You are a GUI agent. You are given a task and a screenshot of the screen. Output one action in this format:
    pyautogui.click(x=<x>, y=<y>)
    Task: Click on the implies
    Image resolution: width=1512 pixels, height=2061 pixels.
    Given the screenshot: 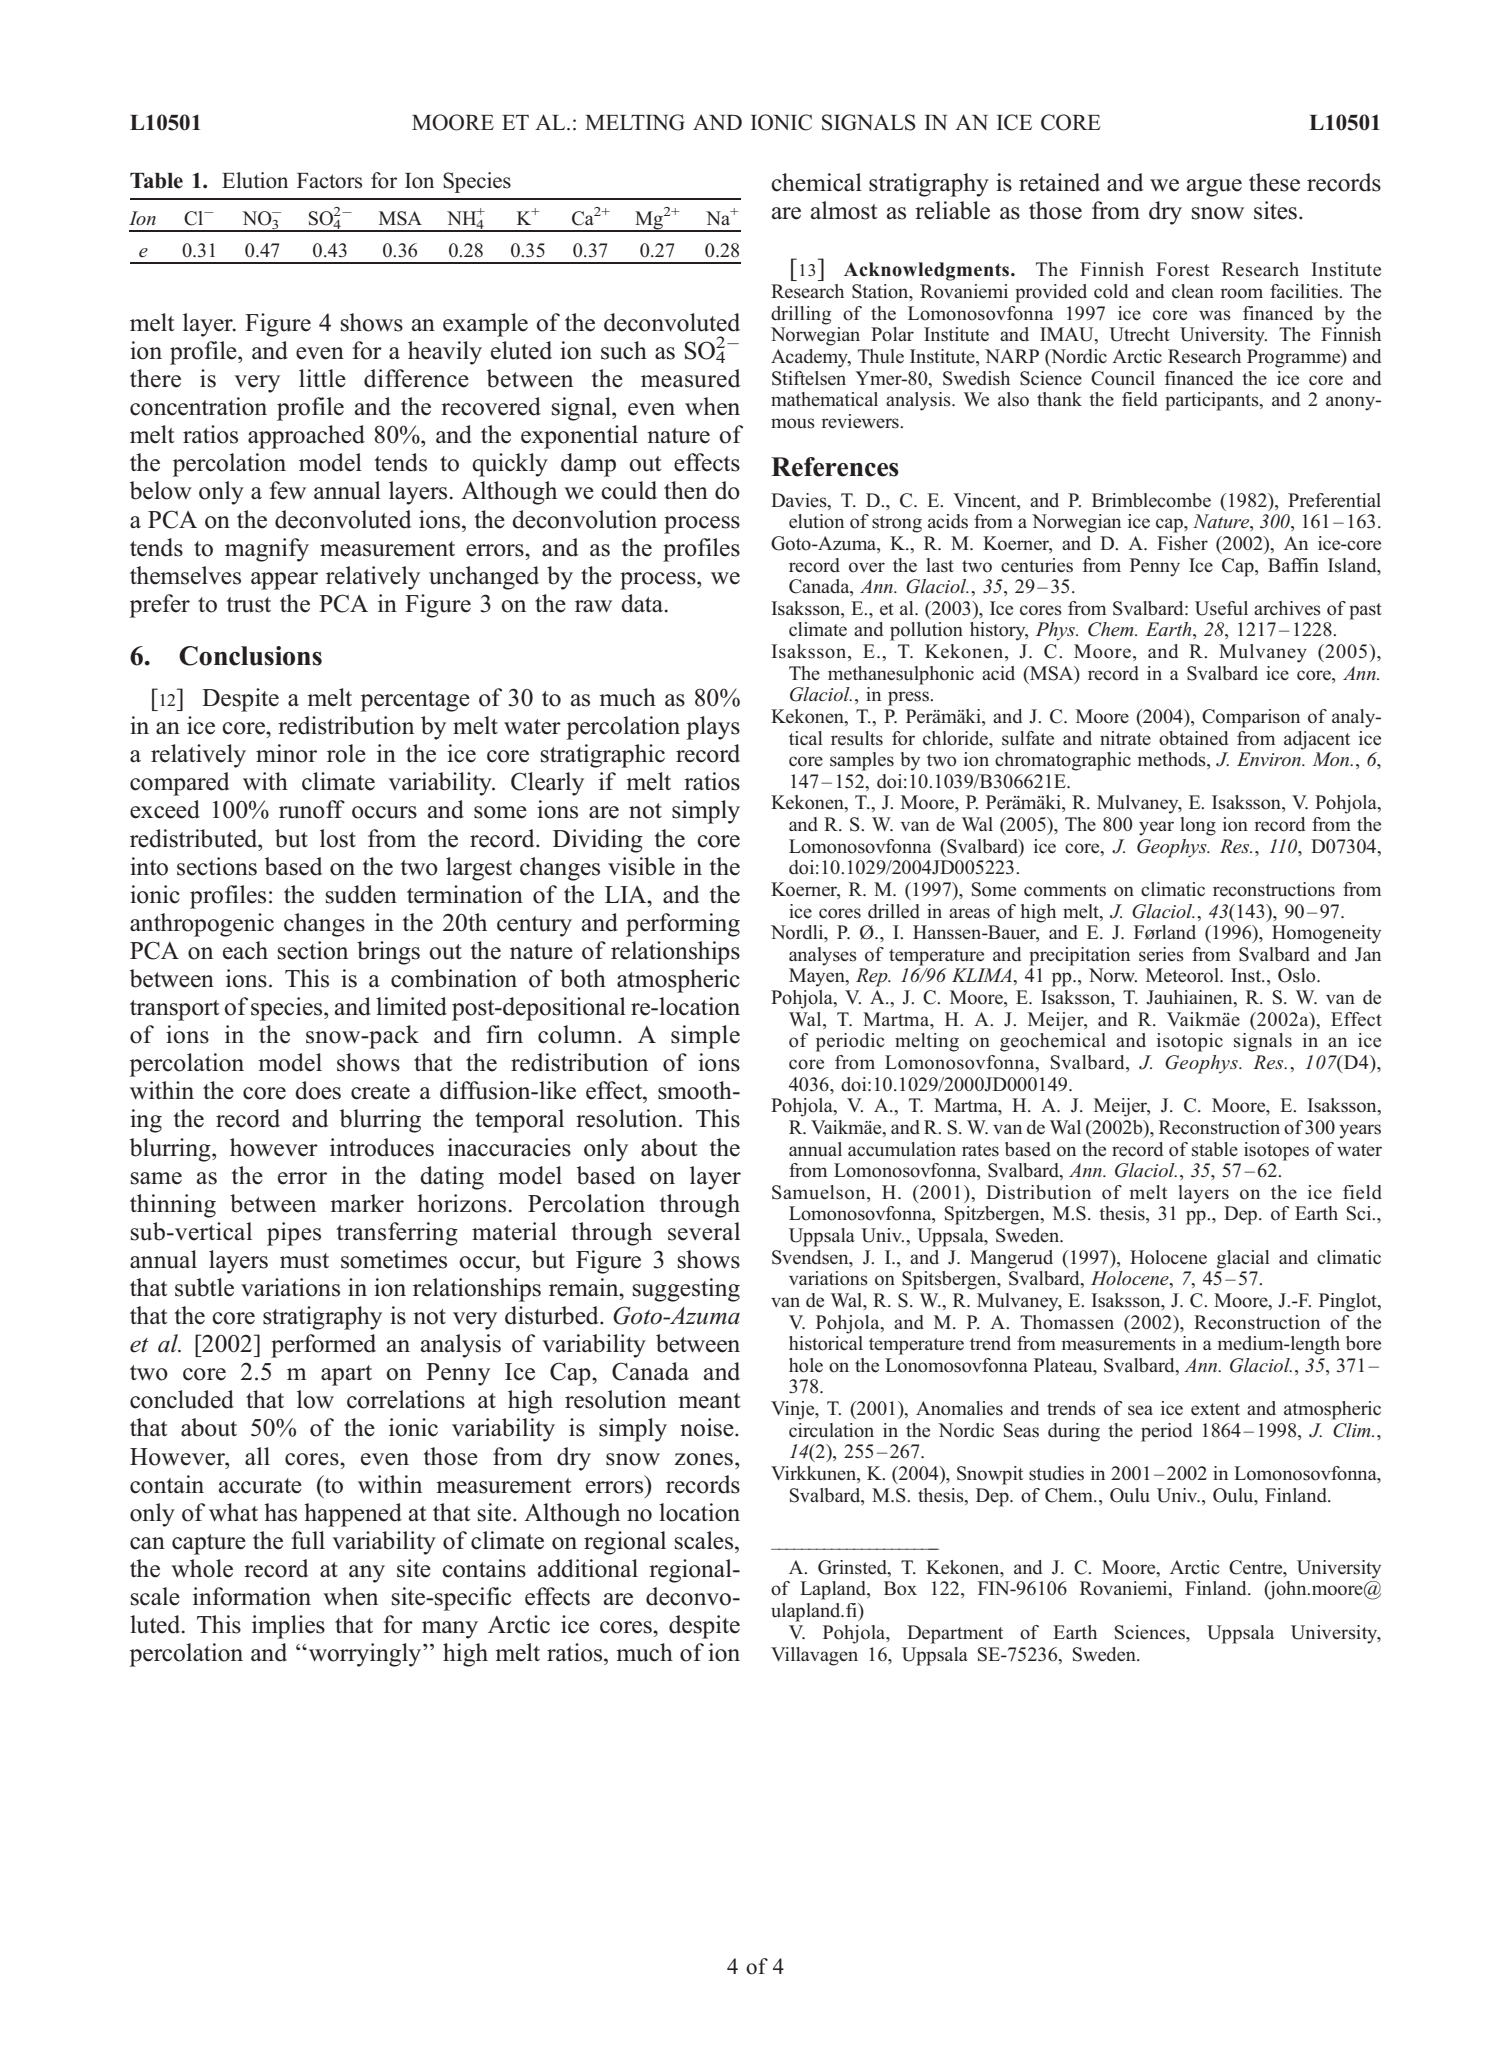 What is the action you would take?
    pyautogui.click(x=288, y=1627)
